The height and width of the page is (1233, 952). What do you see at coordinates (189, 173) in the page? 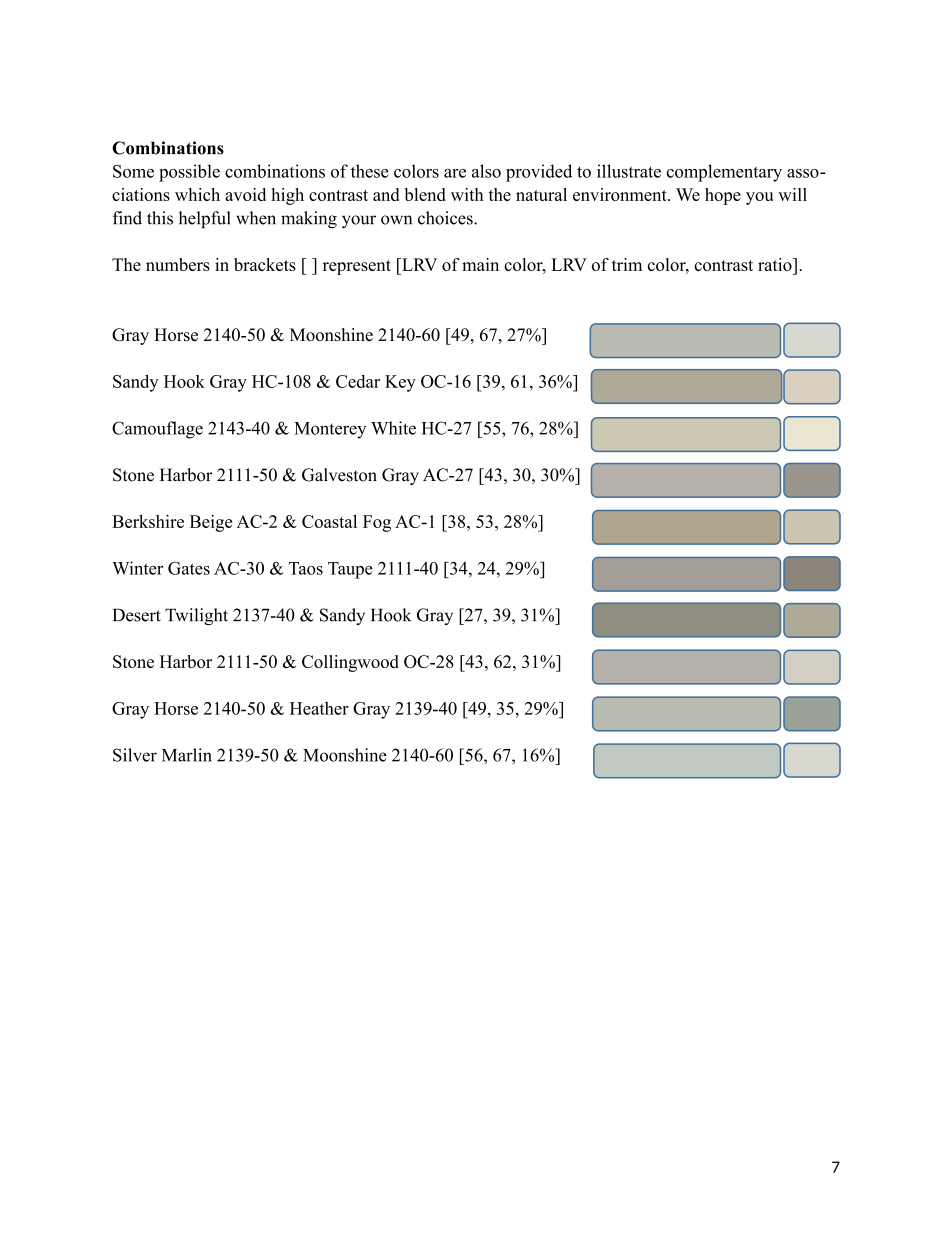
I see `possible` at bounding box center [189, 173].
